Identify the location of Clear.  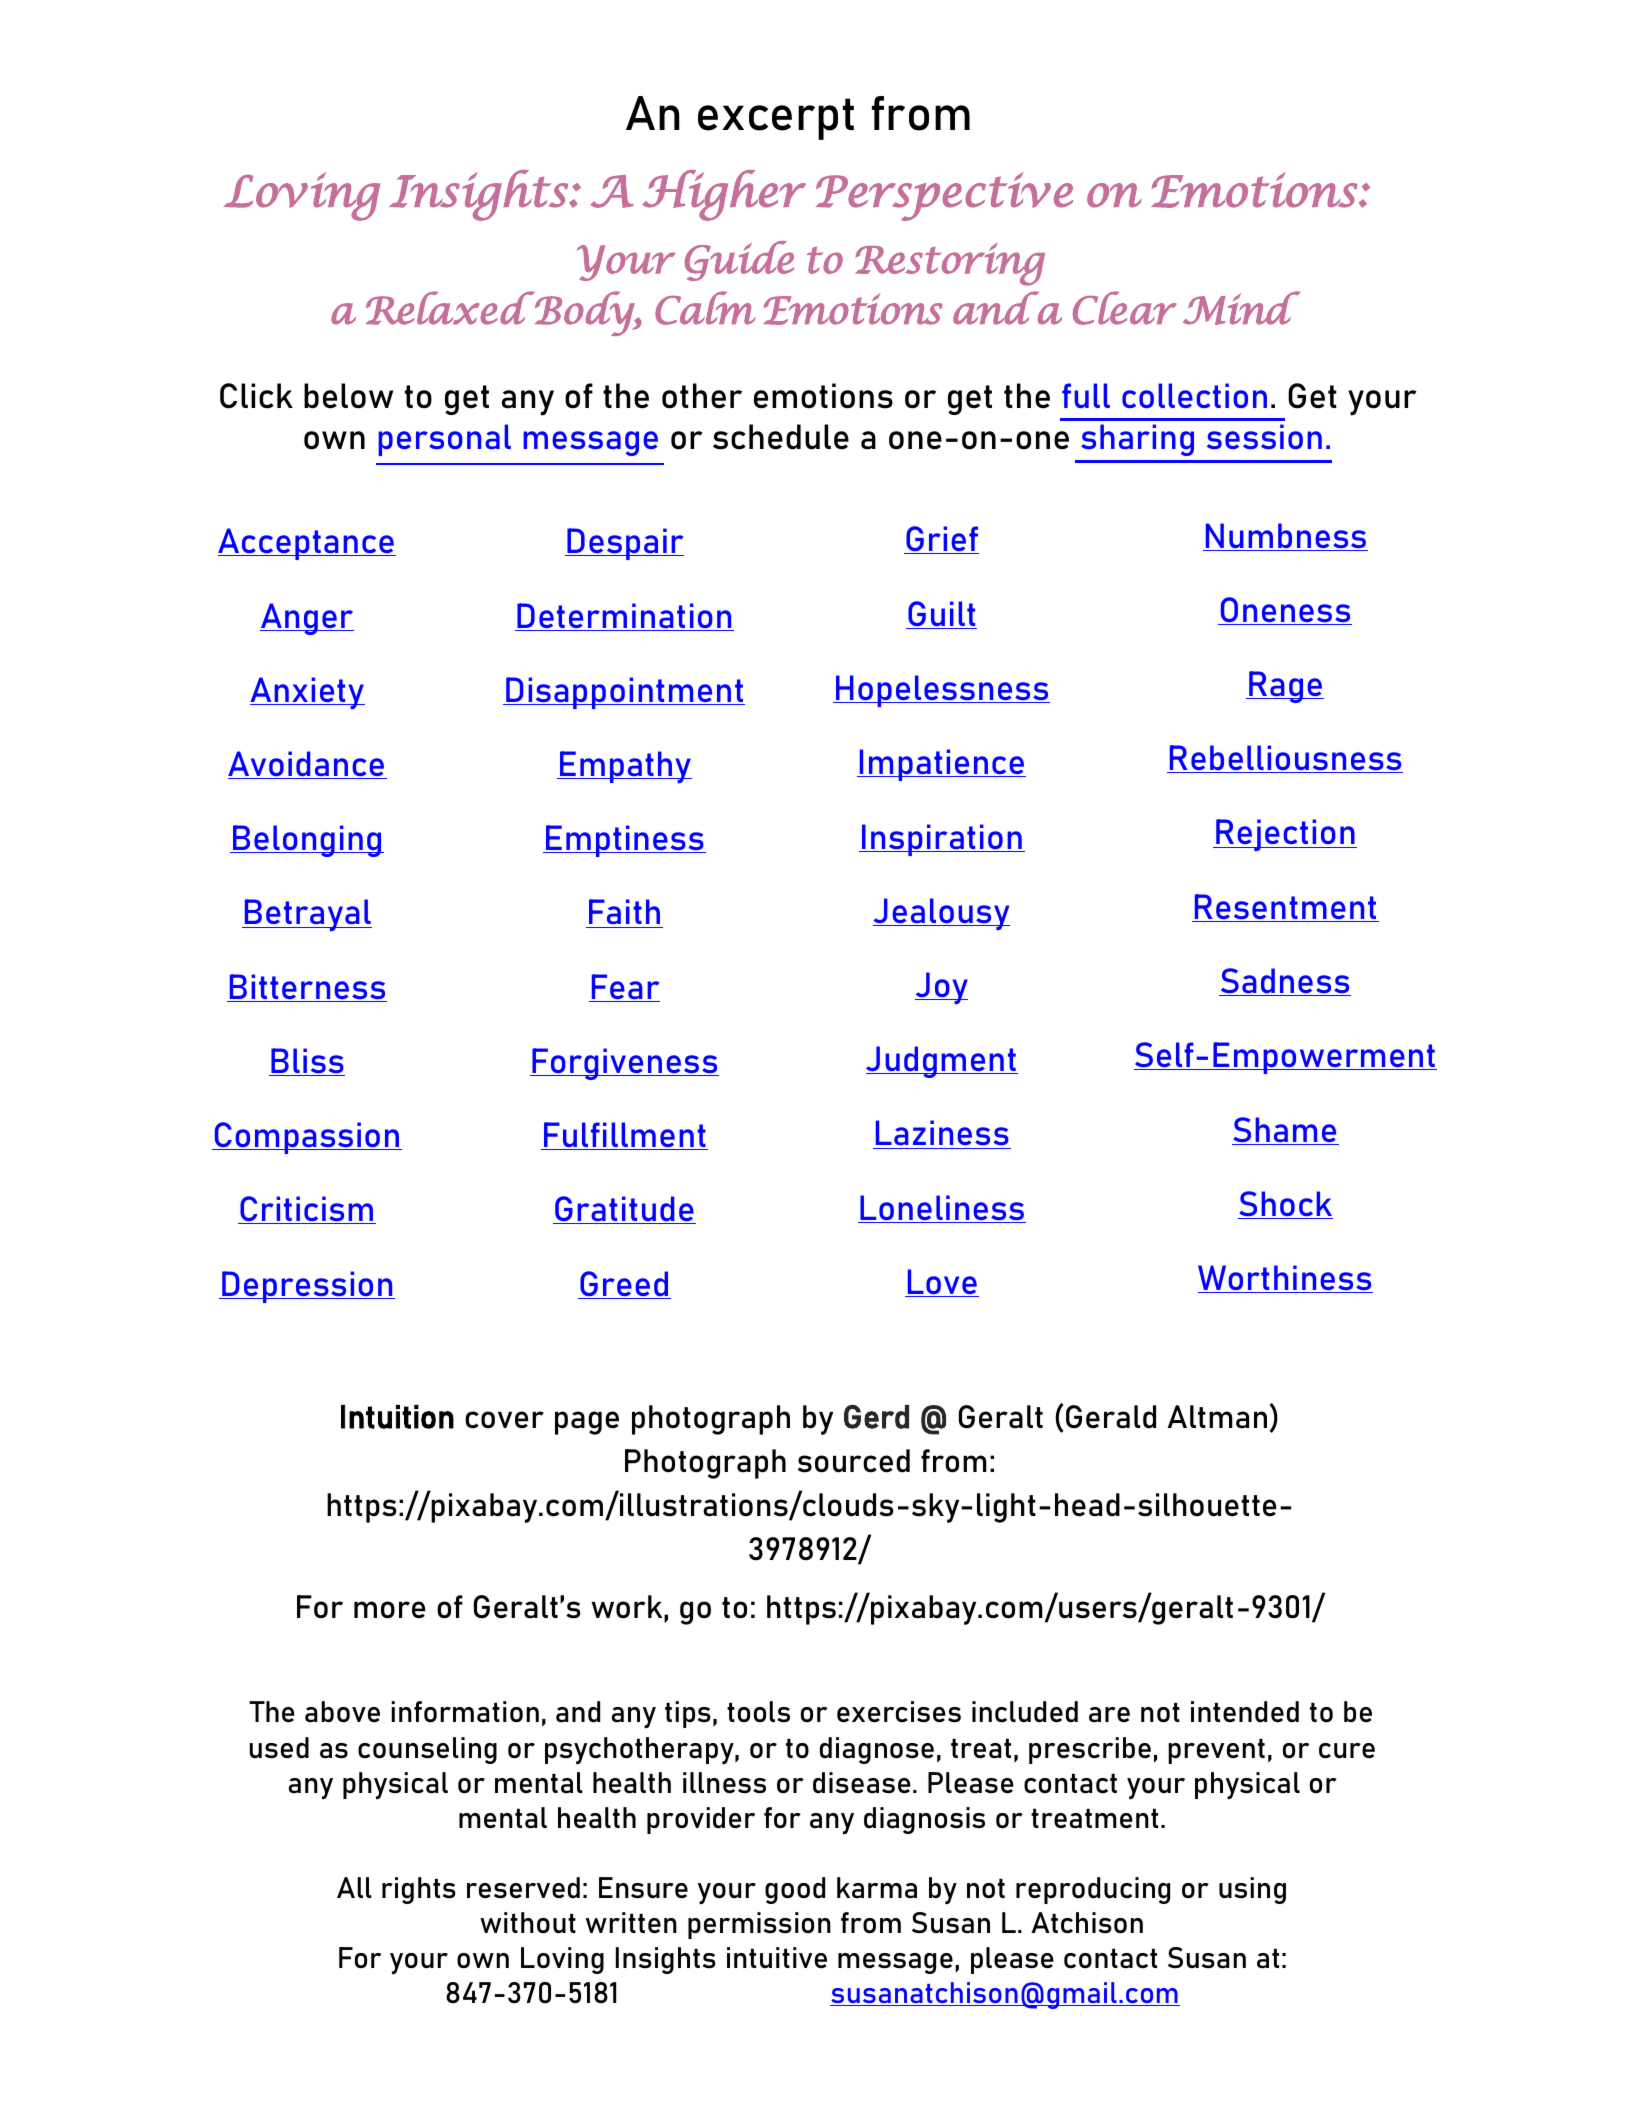
(1125, 308).
